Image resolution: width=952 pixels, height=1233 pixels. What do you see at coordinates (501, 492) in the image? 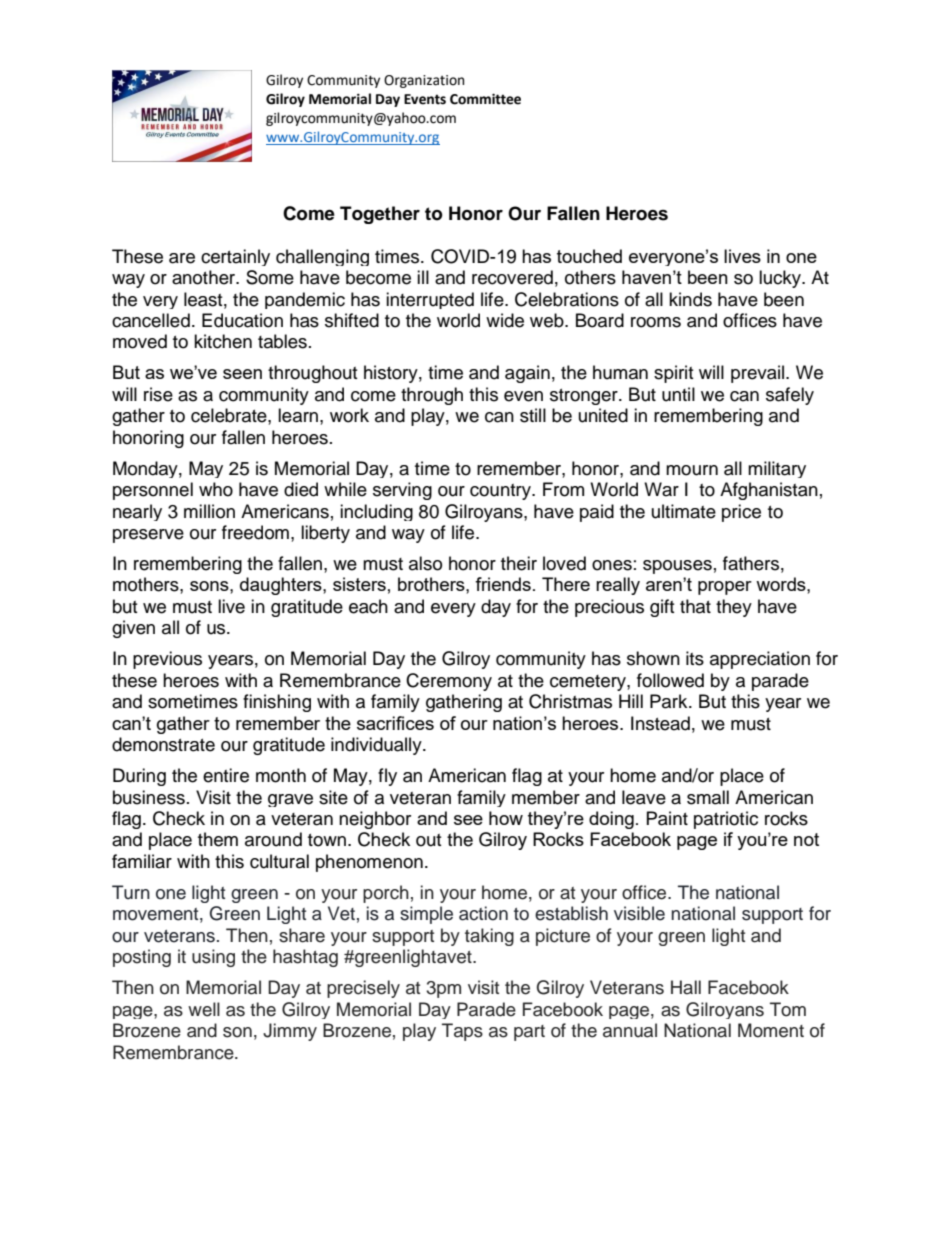
I see `country` at bounding box center [501, 492].
